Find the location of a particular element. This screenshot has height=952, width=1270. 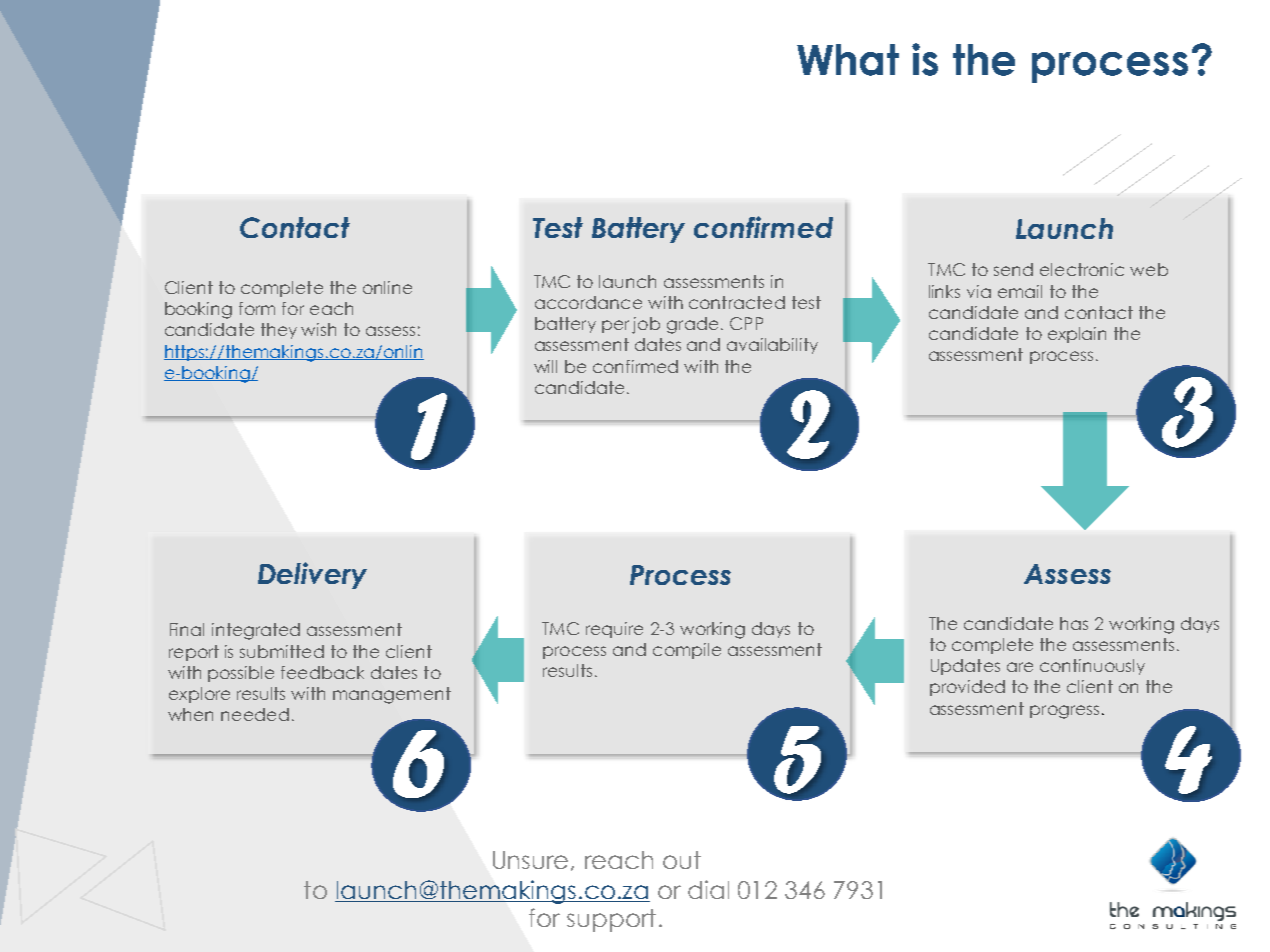

needed is located at coordinates (255, 714).
